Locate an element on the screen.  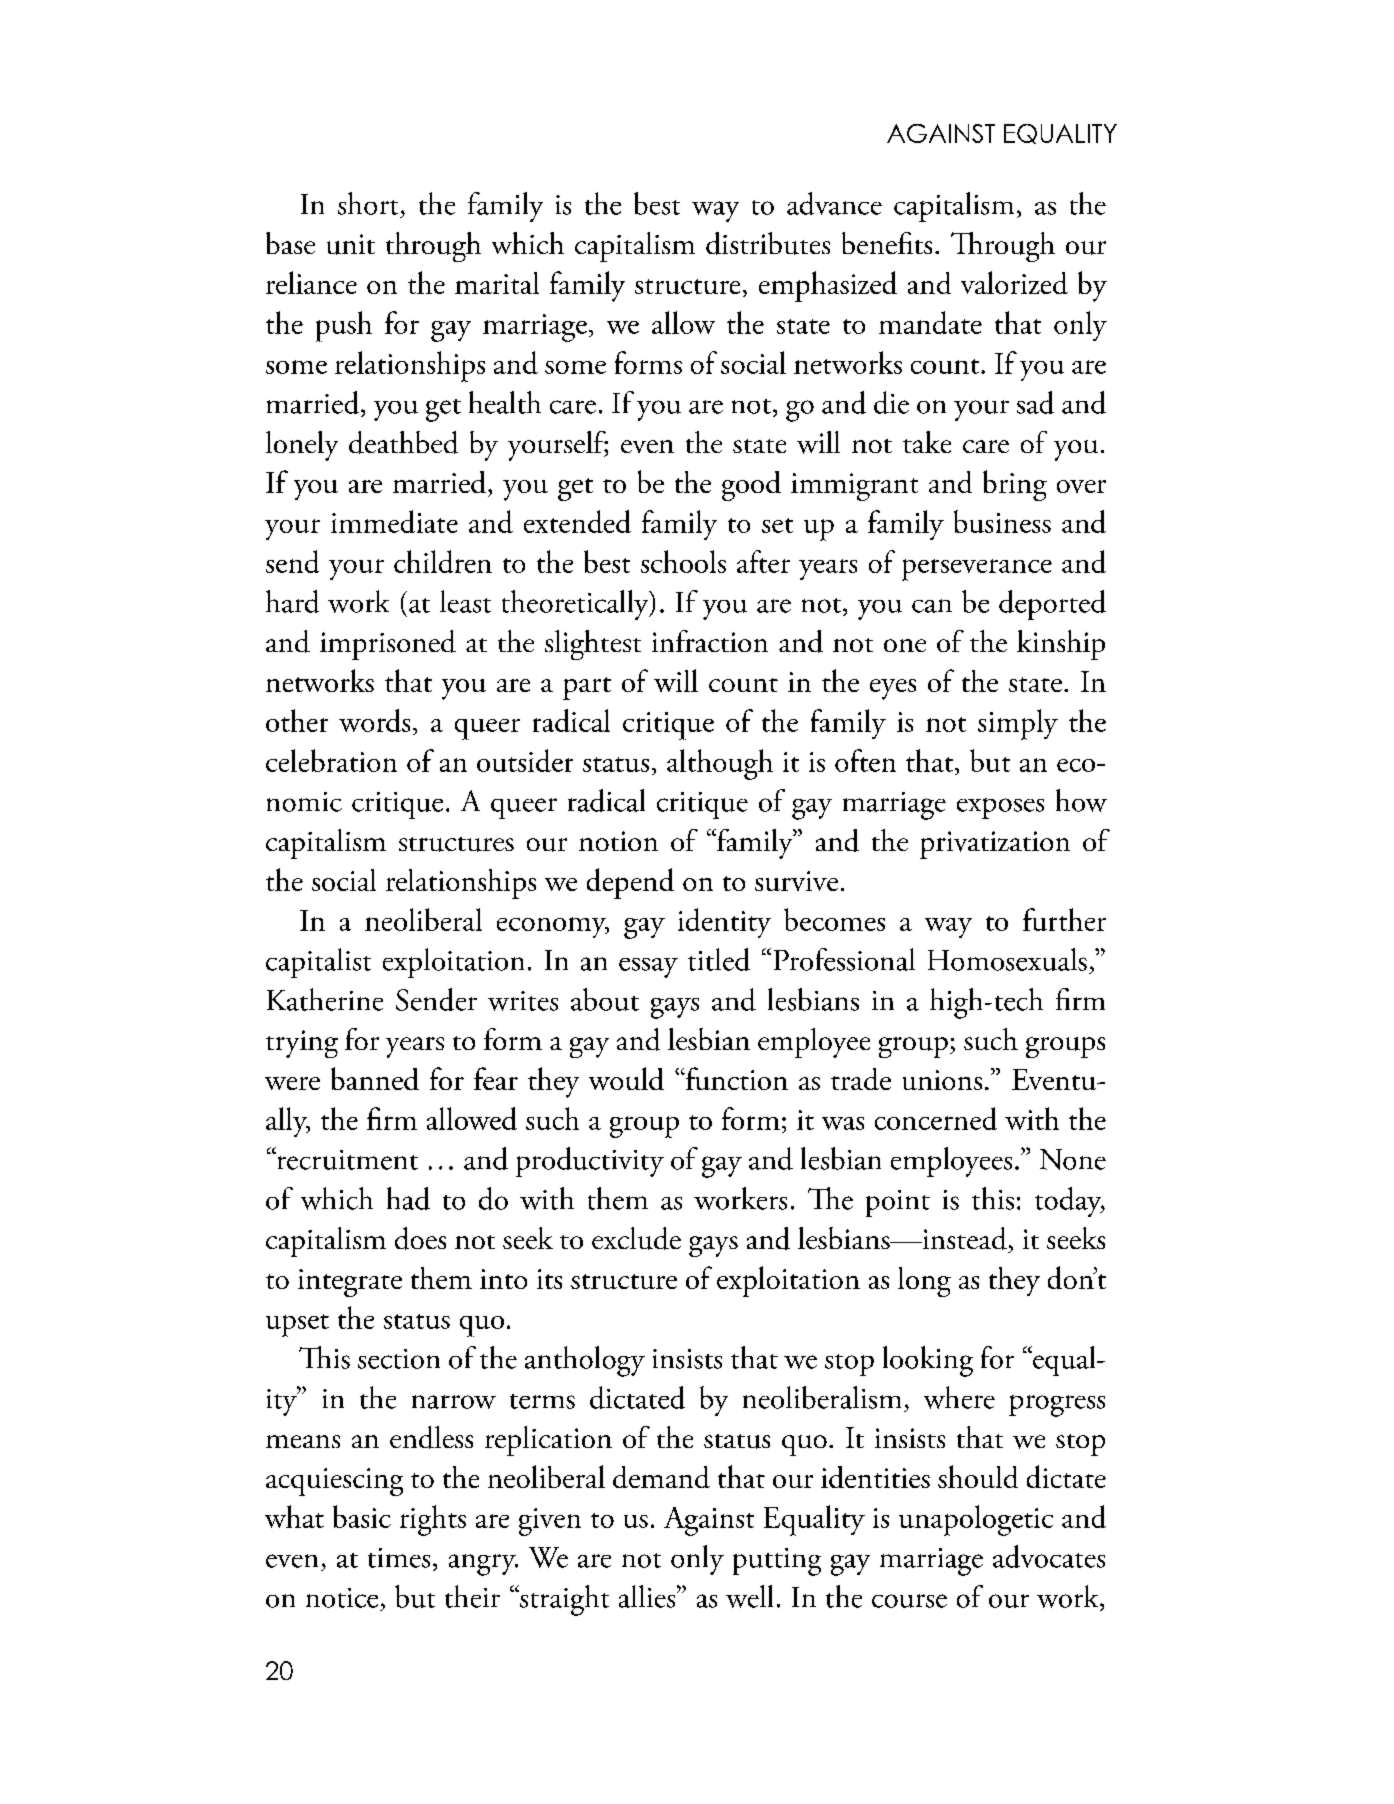
times is located at coordinates (399, 1558).
